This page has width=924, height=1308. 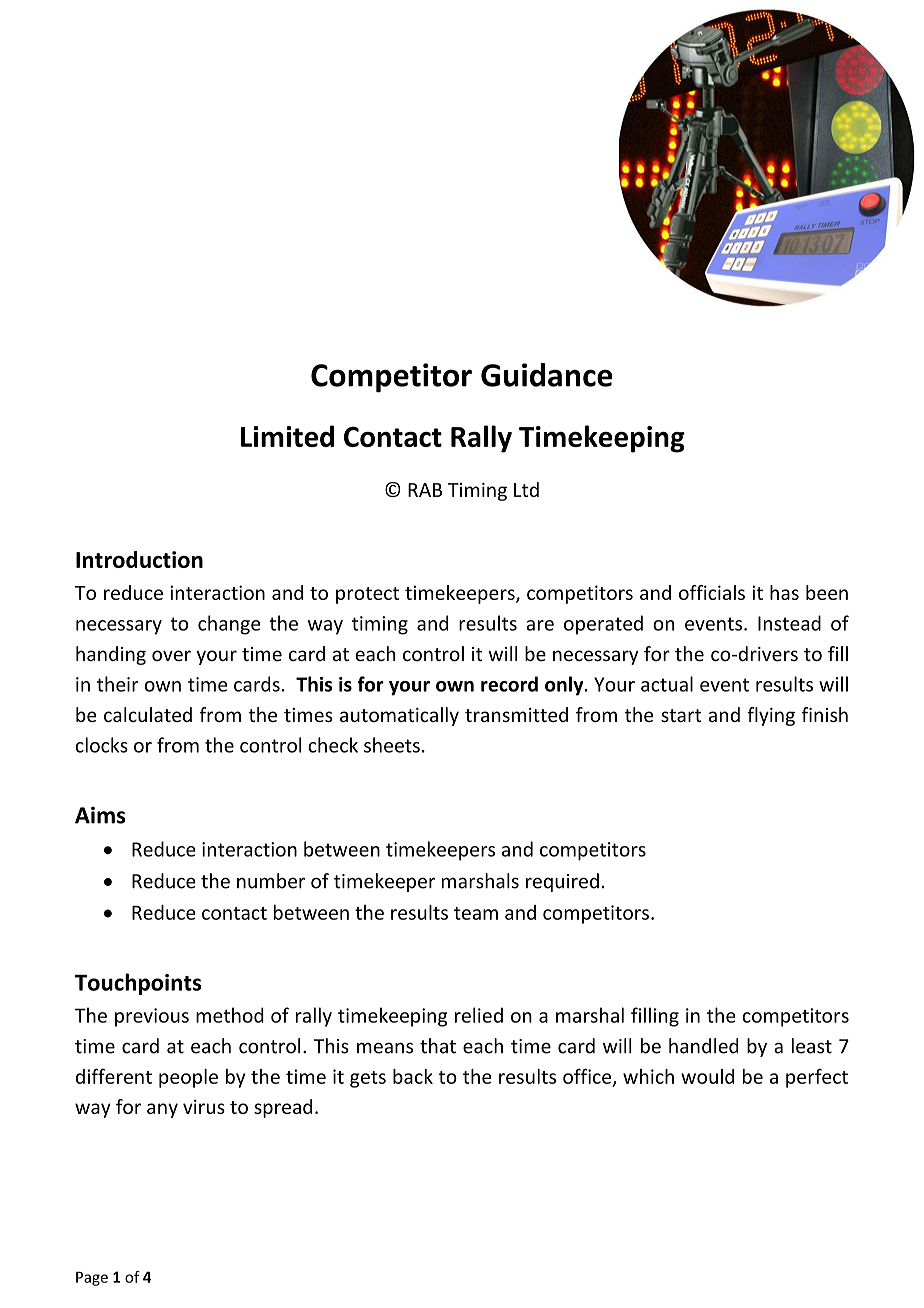 I want to click on would, so click(x=707, y=1076).
